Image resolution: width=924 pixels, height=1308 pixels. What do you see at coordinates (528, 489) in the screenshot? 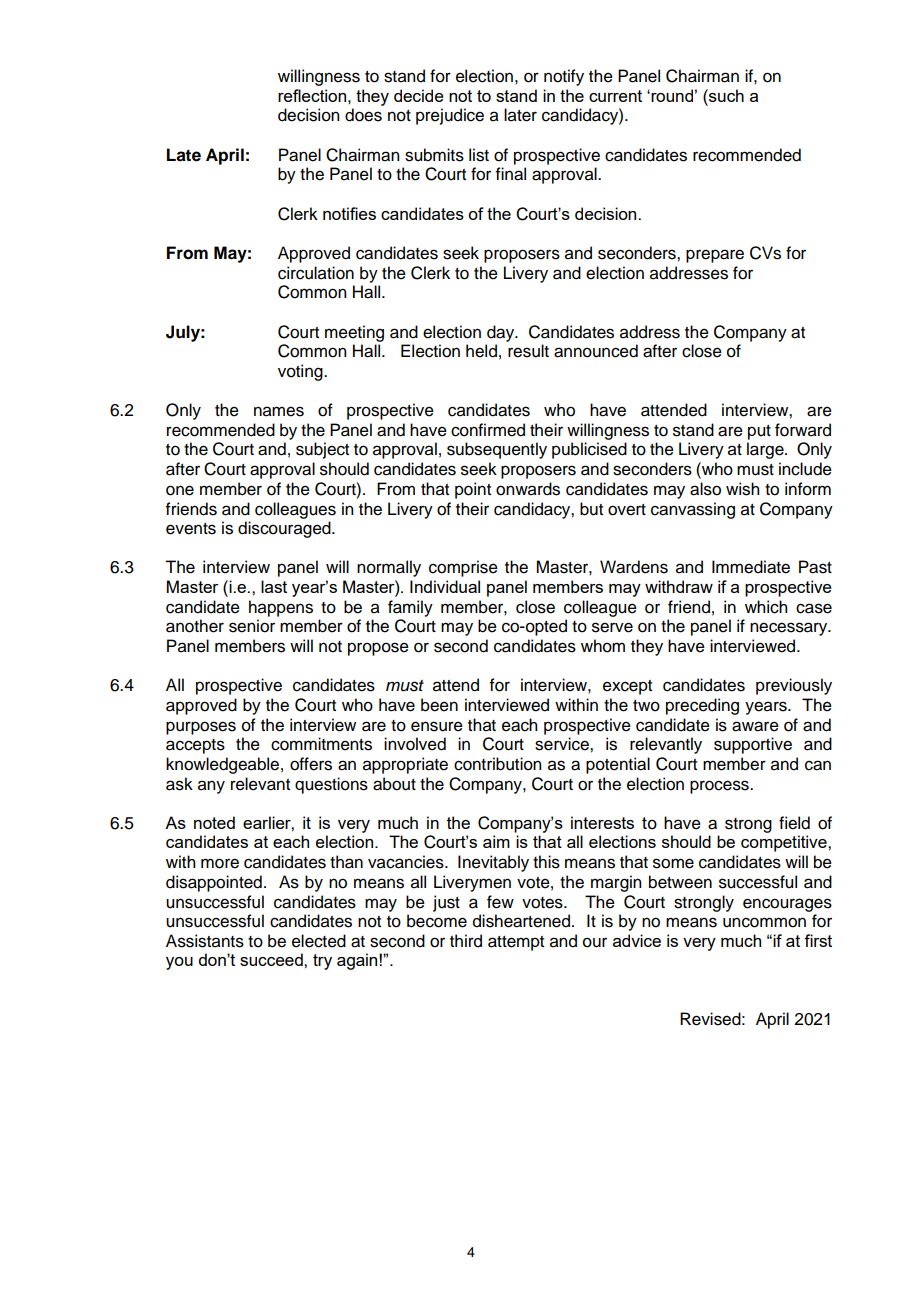
I see `onwards` at bounding box center [528, 489].
